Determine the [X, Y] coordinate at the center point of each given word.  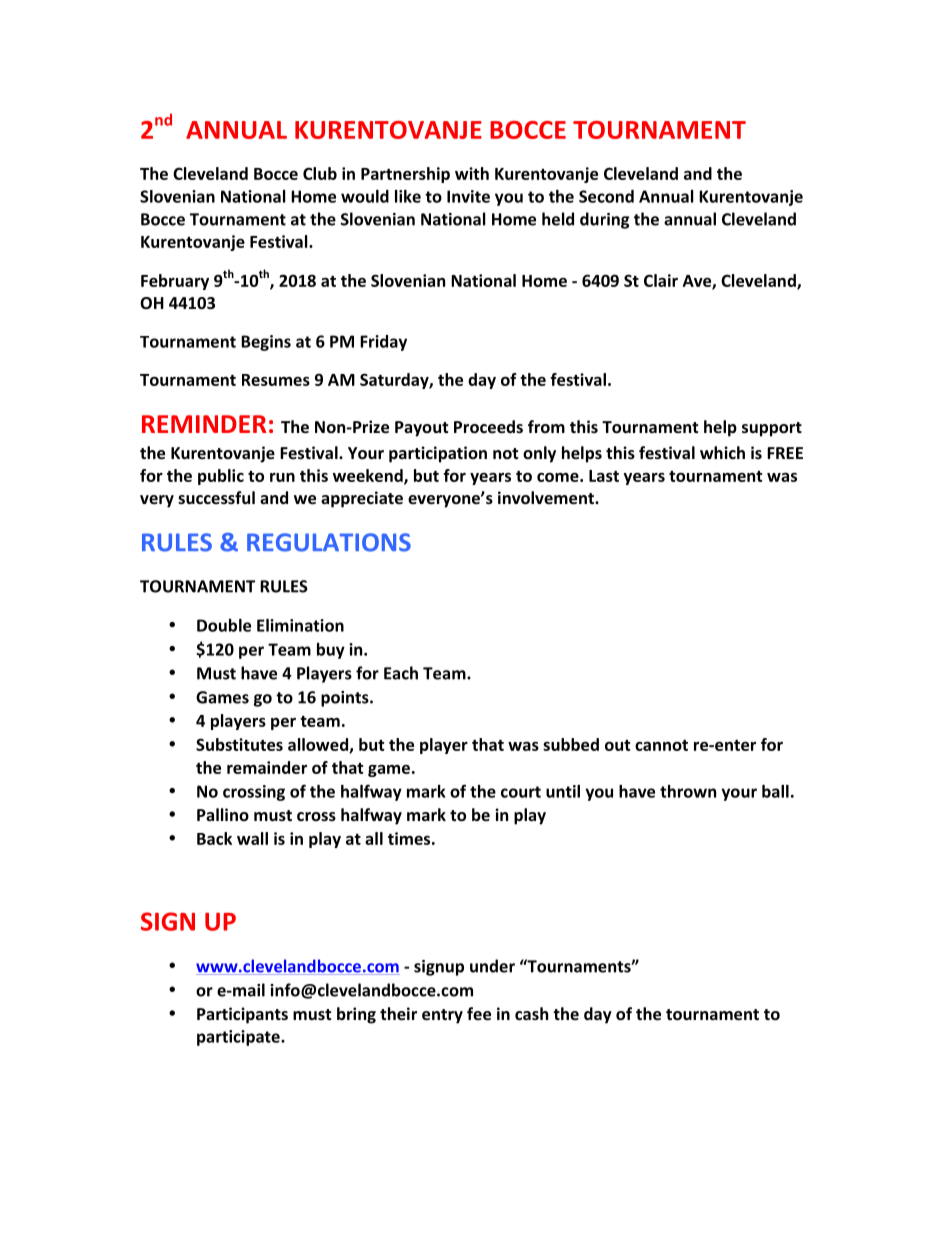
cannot [661, 745]
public [221, 477]
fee [479, 1013]
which [722, 452]
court [521, 792]
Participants [242, 1015]
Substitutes [239, 744]
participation [438, 454]
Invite [468, 196]
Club [320, 173]
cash [531, 1013]
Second [606, 196]
